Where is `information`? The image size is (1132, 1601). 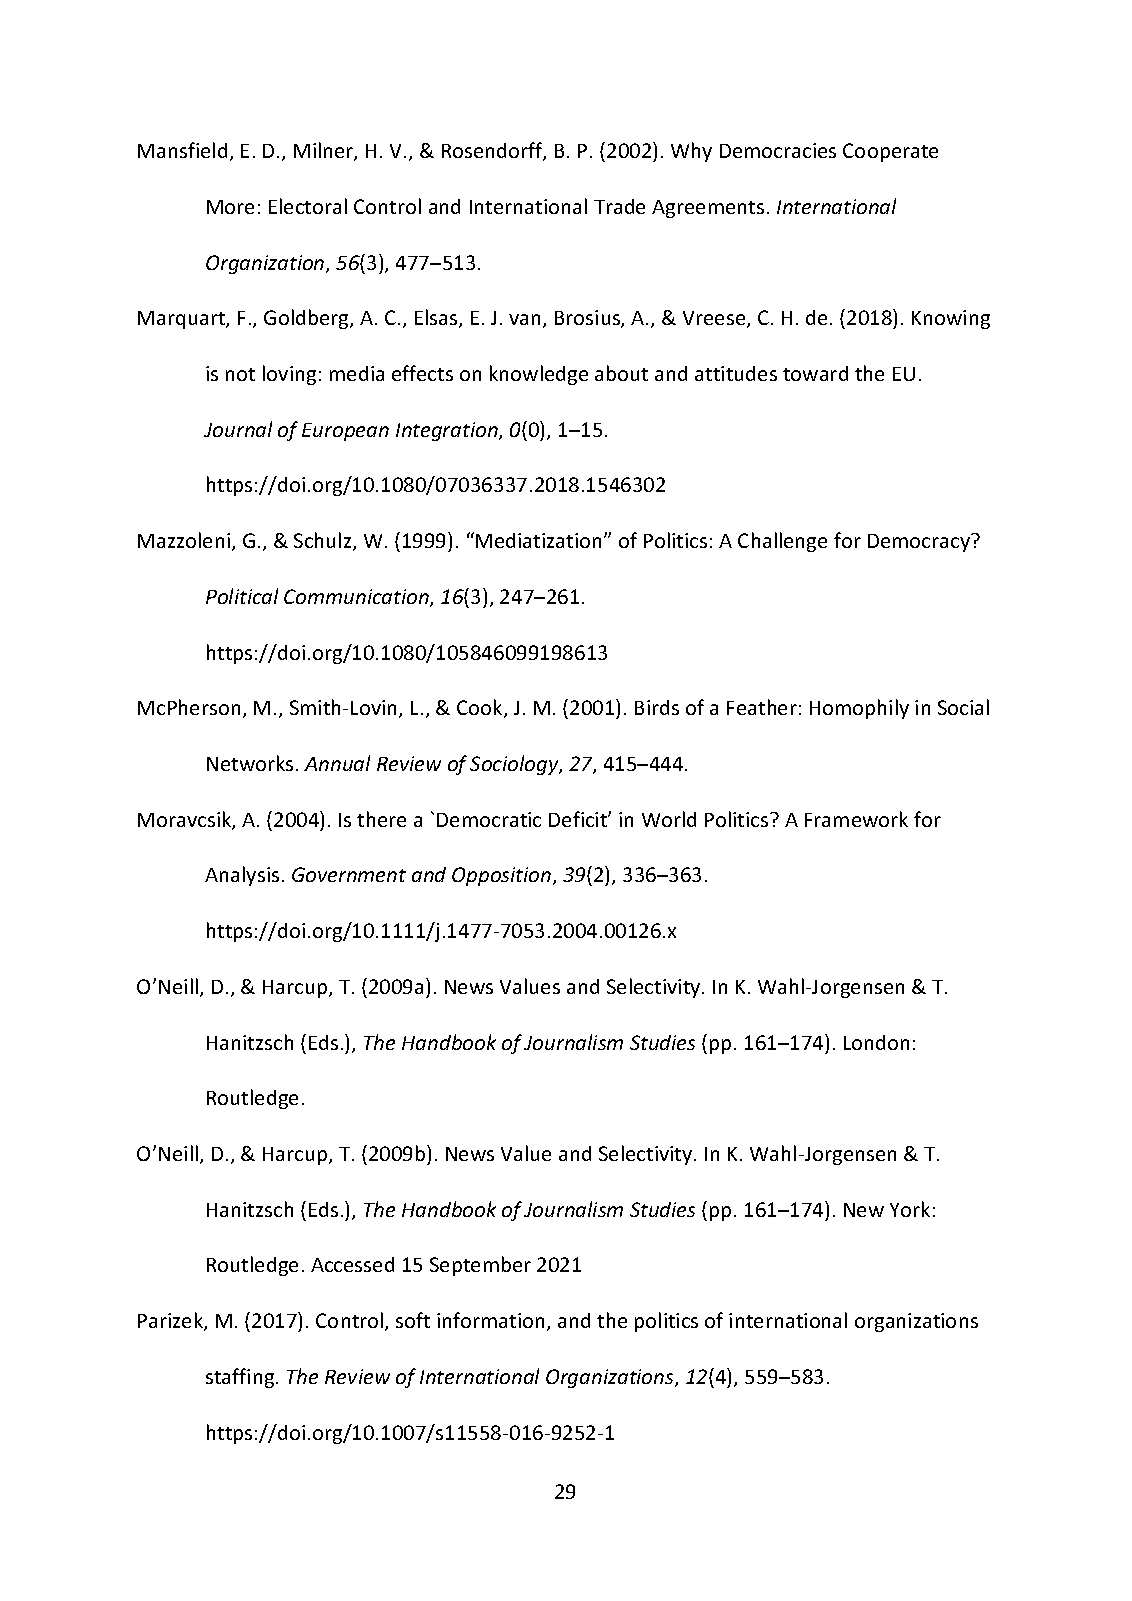 information is located at coordinates (492, 1321).
